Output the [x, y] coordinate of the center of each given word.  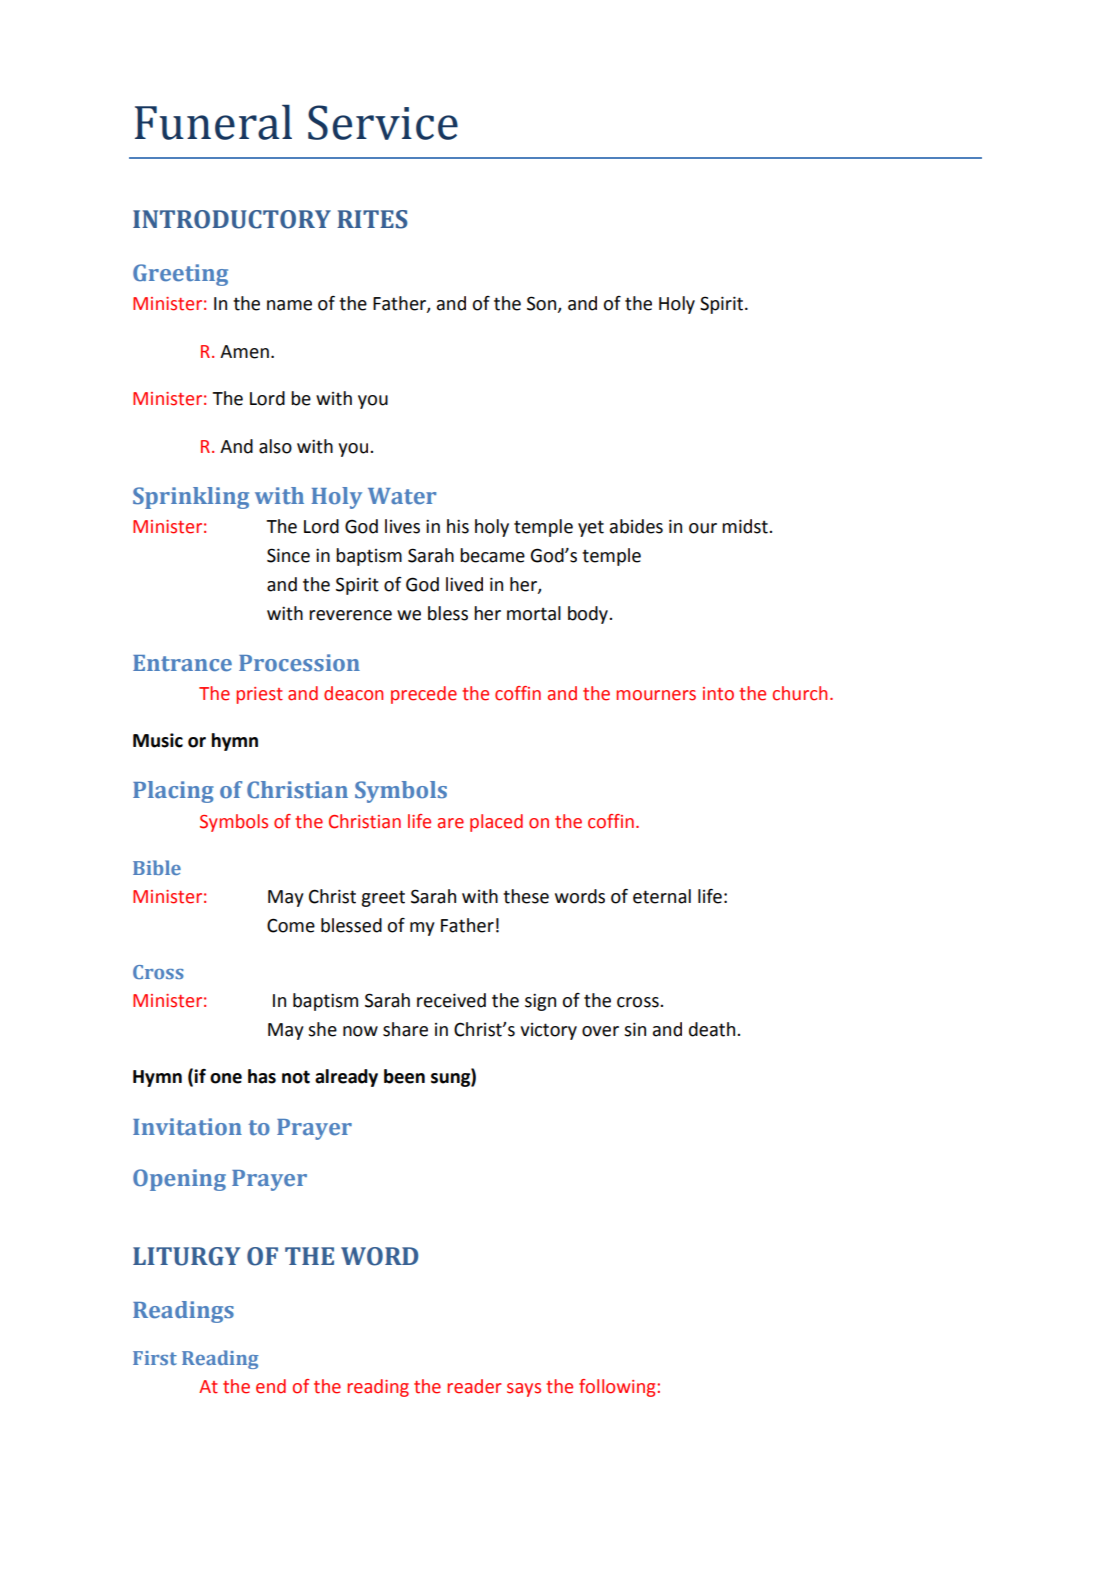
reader [474, 1386]
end [271, 1386]
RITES [372, 219]
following [618, 1388]
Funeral [213, 122]
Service [383, 122]
